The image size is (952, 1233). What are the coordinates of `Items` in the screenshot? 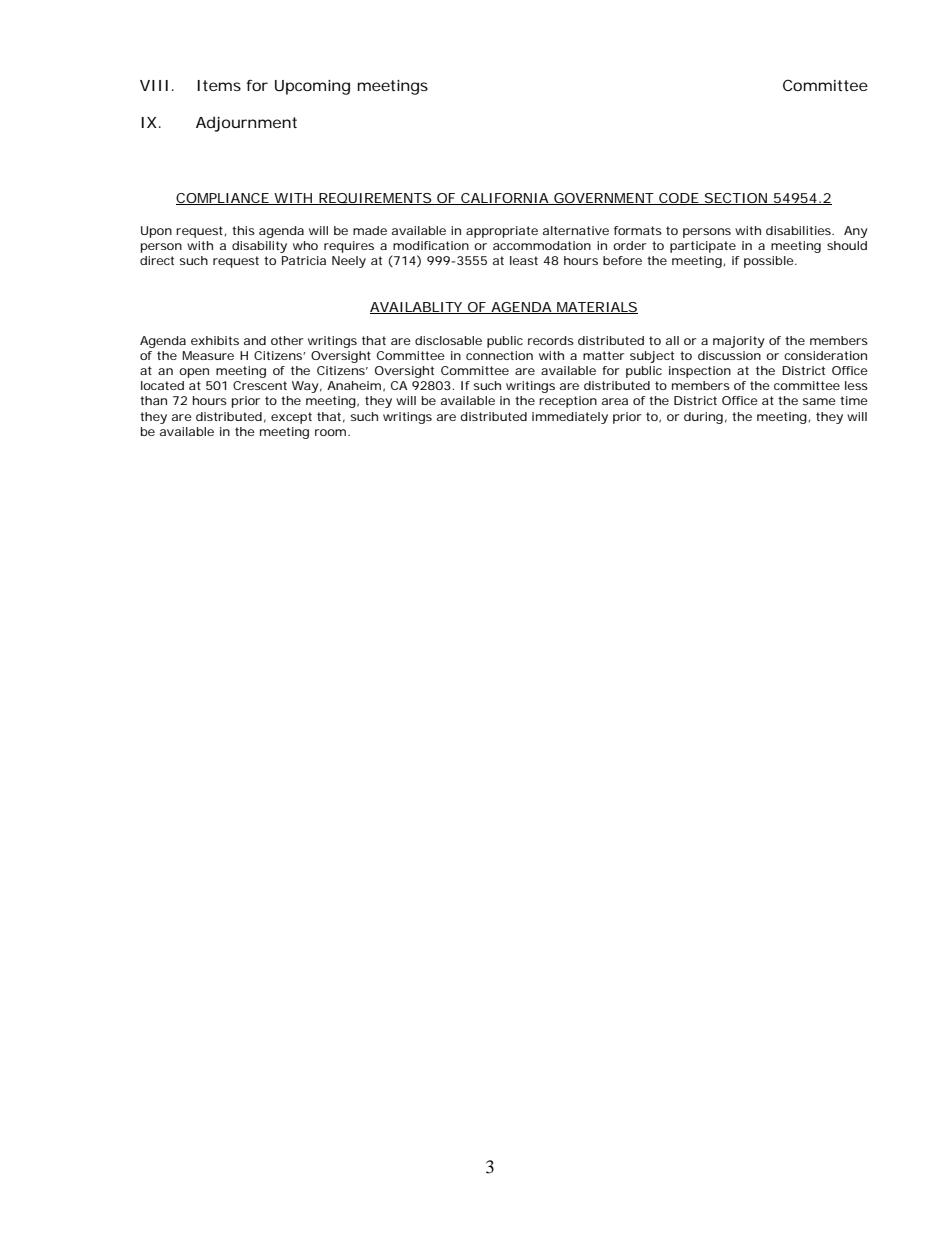 It's located at (219, 85).
